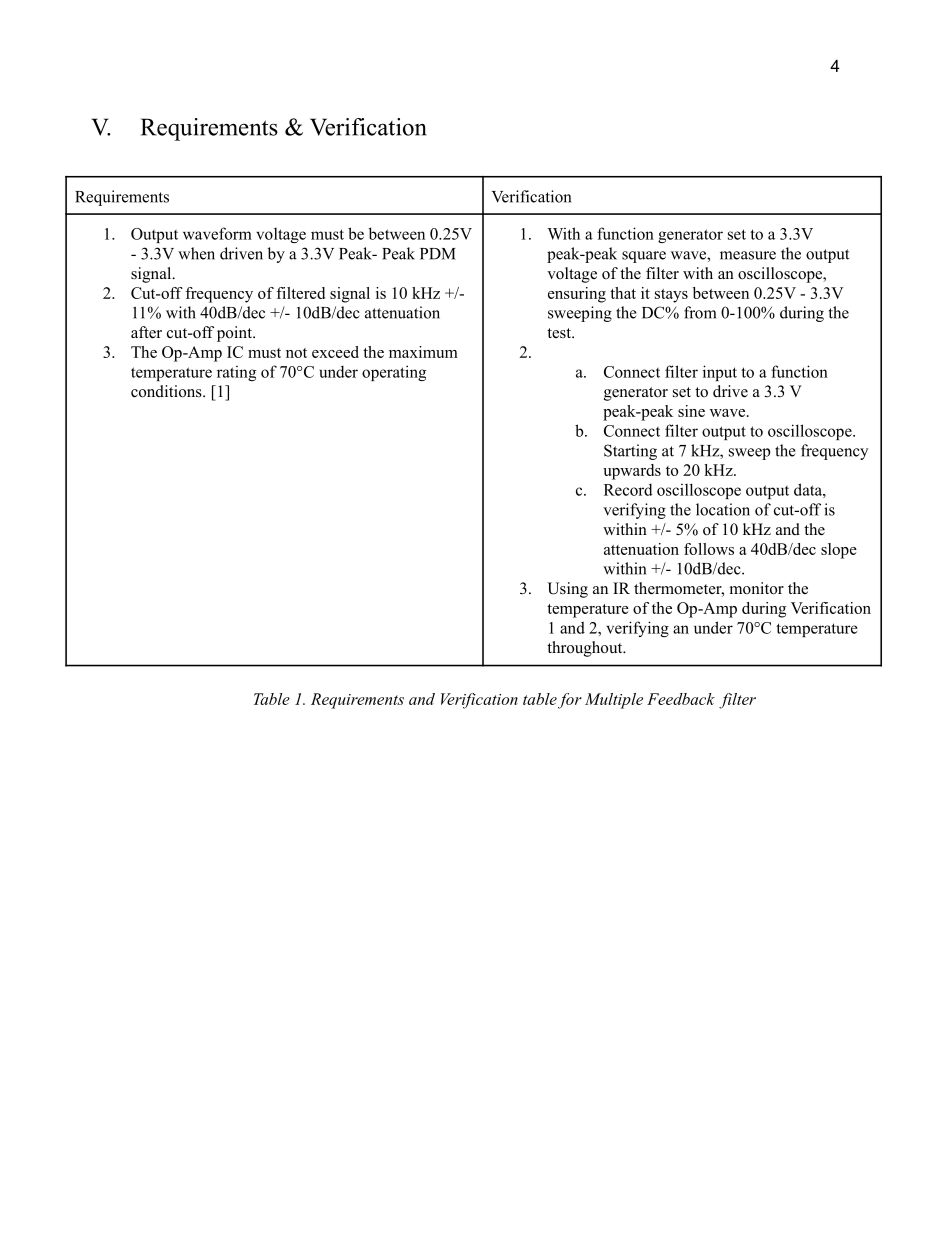 This screenshot has height=1233, width=952. Describe the element at coordinates (438, 254) in the screenshot. I see `PDM` at that location.
